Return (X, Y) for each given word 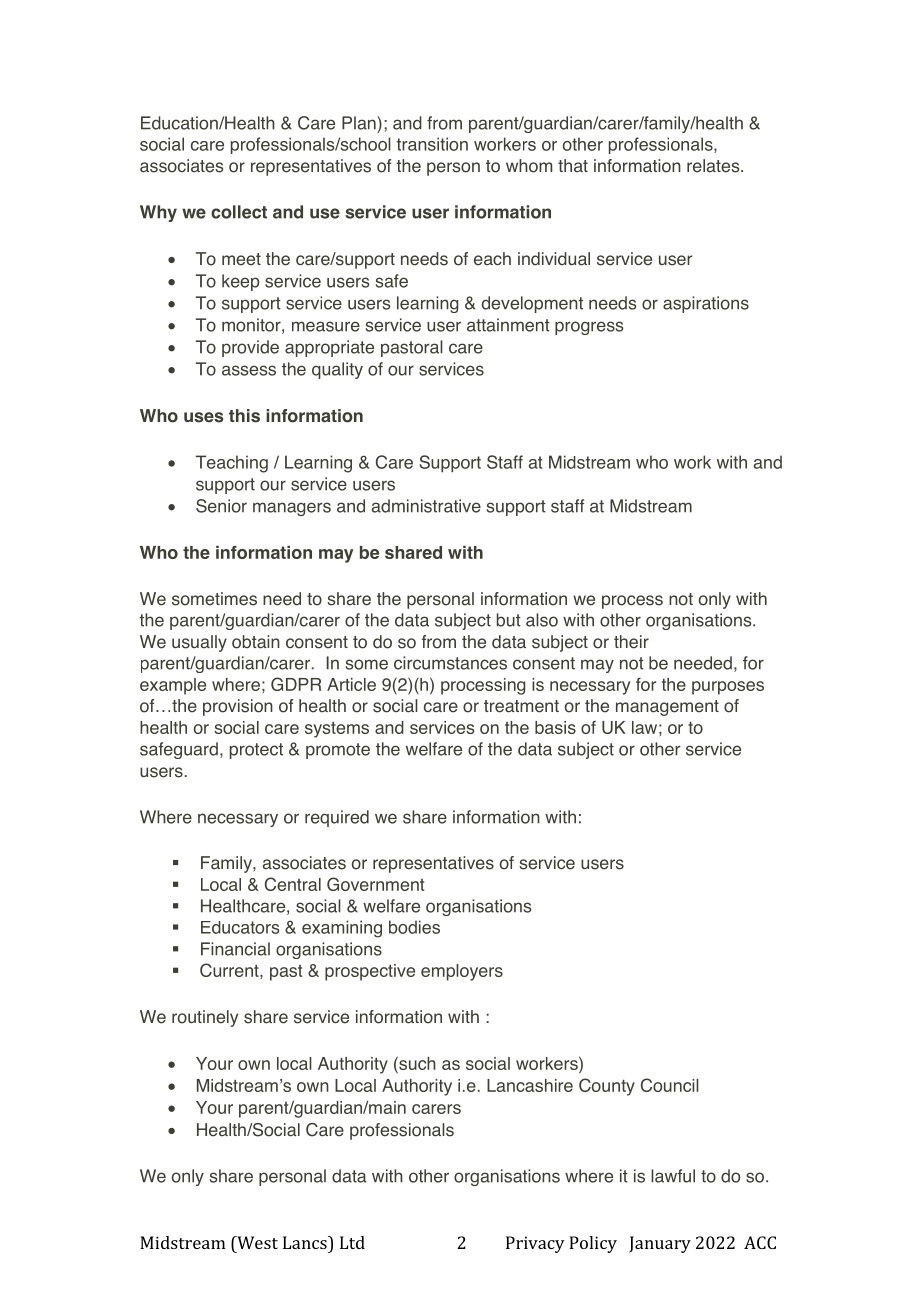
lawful (673, 1176)
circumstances (450, 663)
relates (714, 166)
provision (238, 707)
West (256, 1242)
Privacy (535, 1244)
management (667, 708)
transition (432, 144)
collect (239, 212)
